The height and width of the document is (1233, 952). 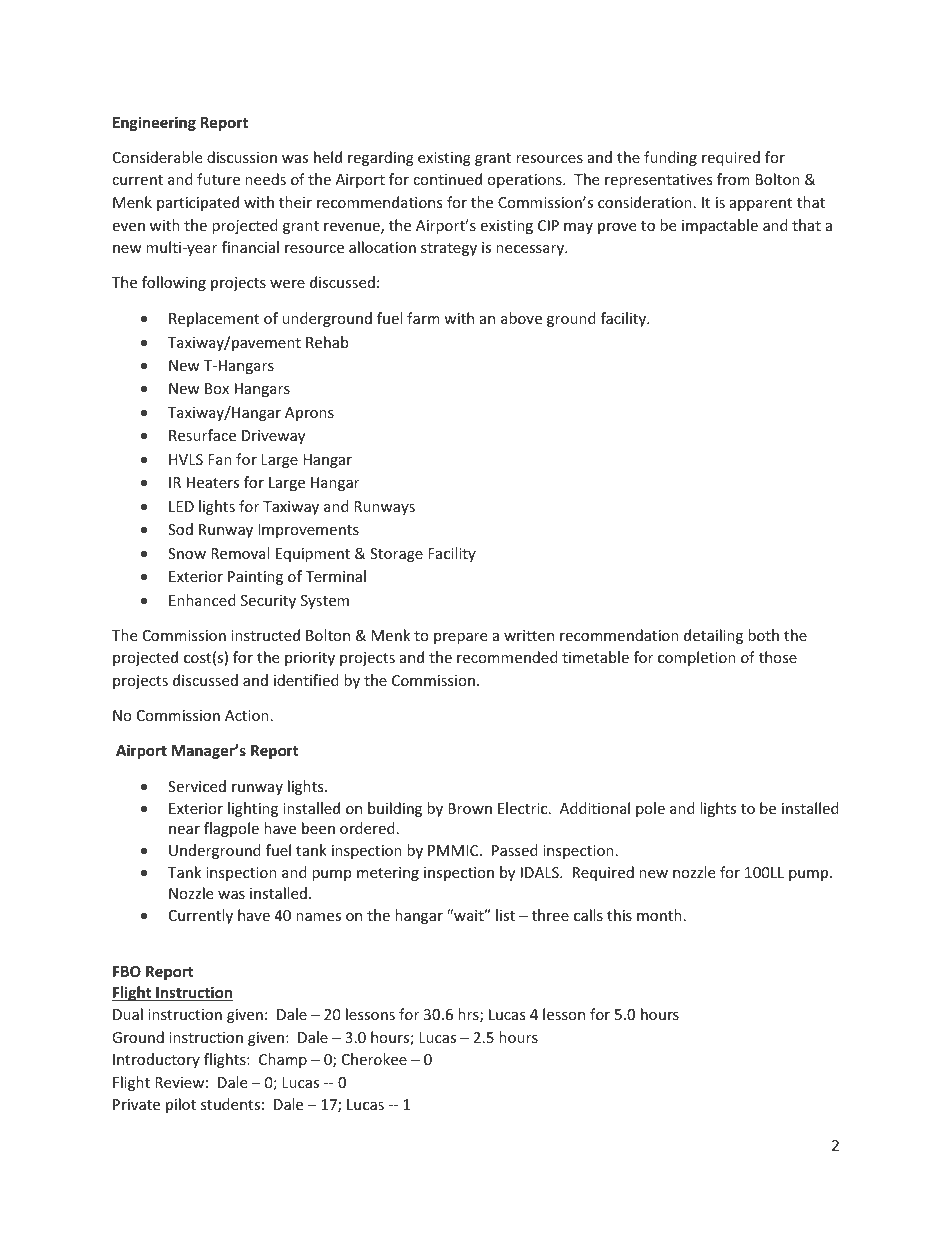 What do you see at coordinates (374, 1059) in the document?
I see `Cherokee` at bounding box center [374, 1059].
